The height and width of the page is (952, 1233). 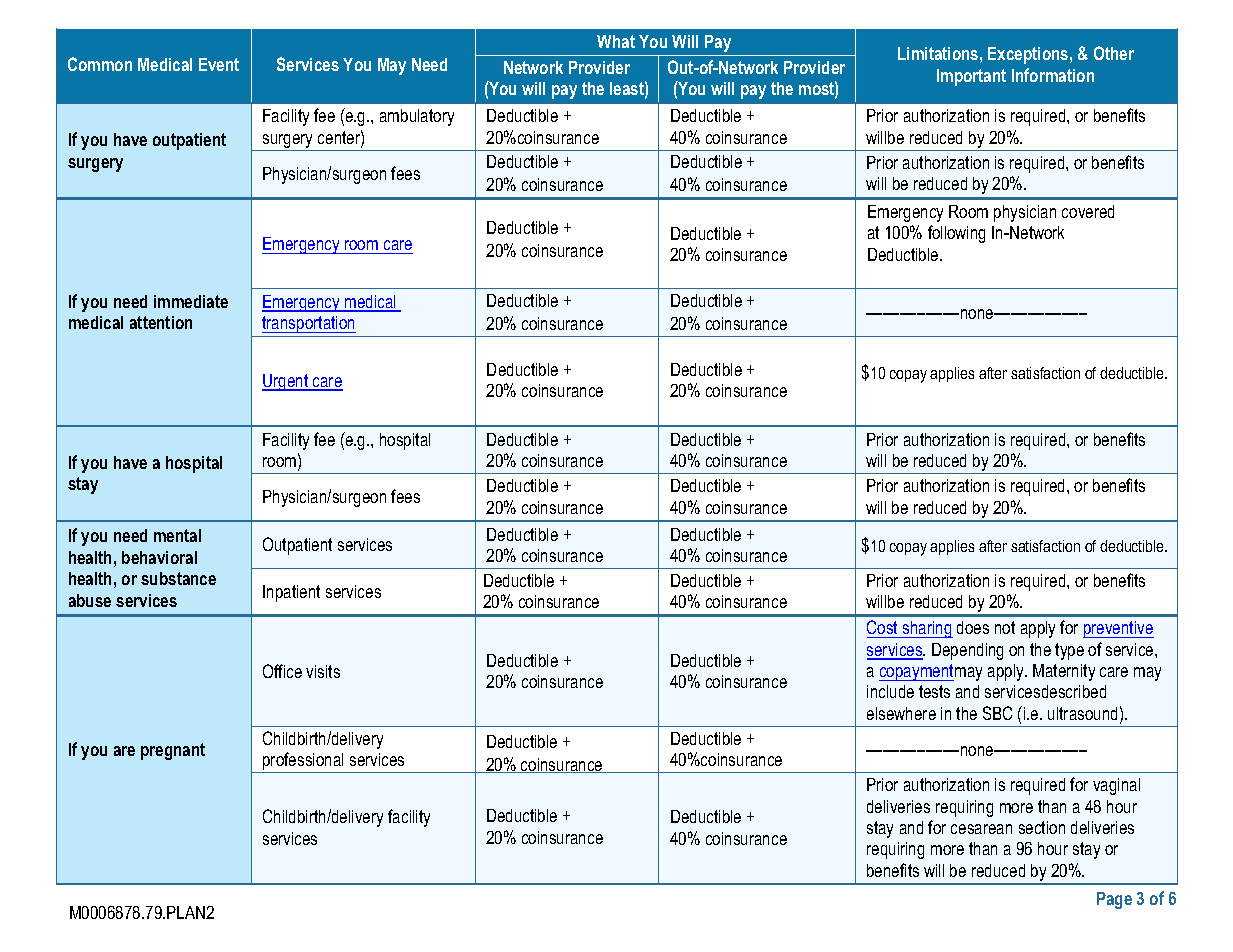 What do you see at coordinates (100, 64) in the page?
I see `Common` at bounding box center [100, 64].
